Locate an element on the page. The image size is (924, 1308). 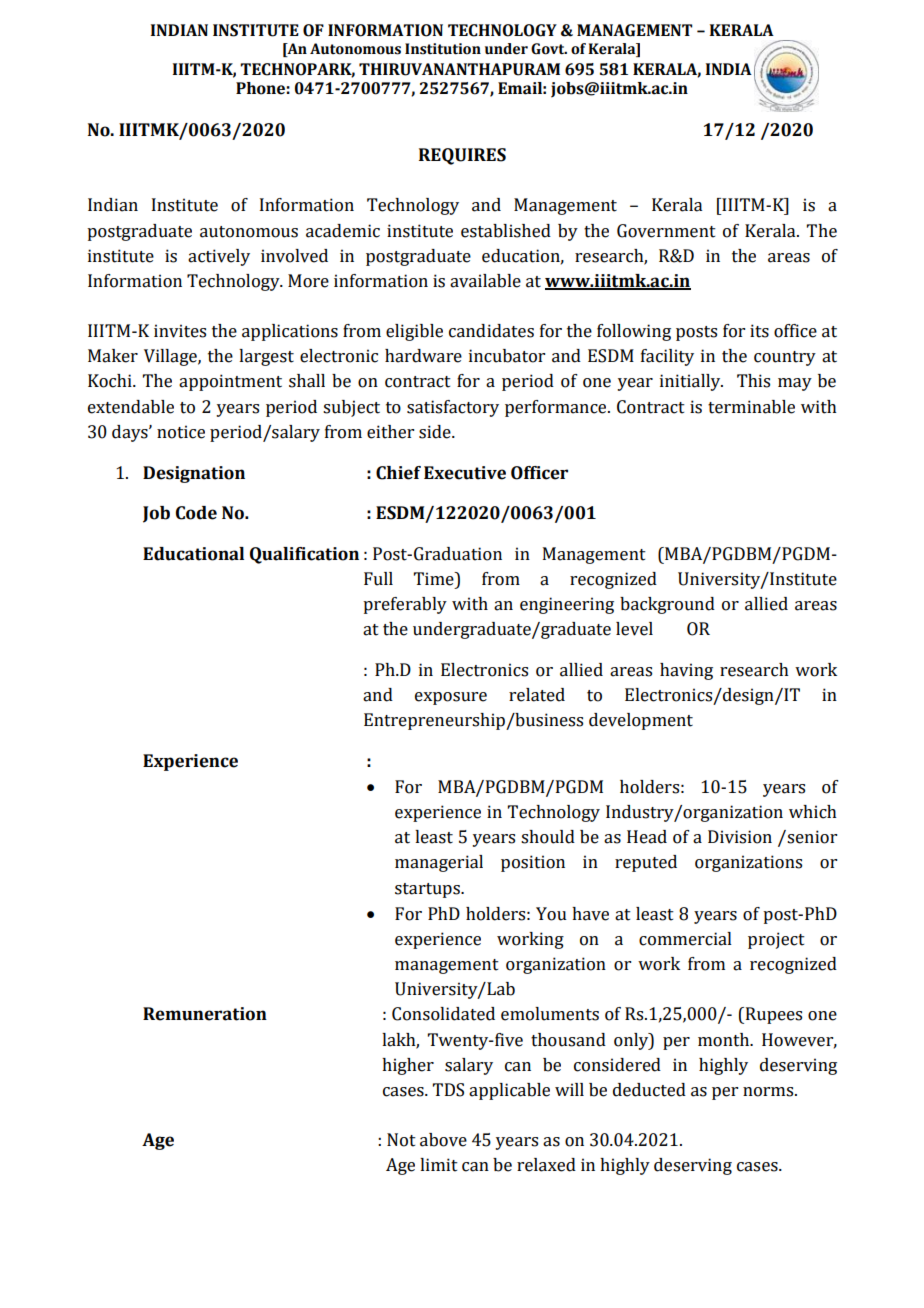
Code is located at coordinates (196, 513).
